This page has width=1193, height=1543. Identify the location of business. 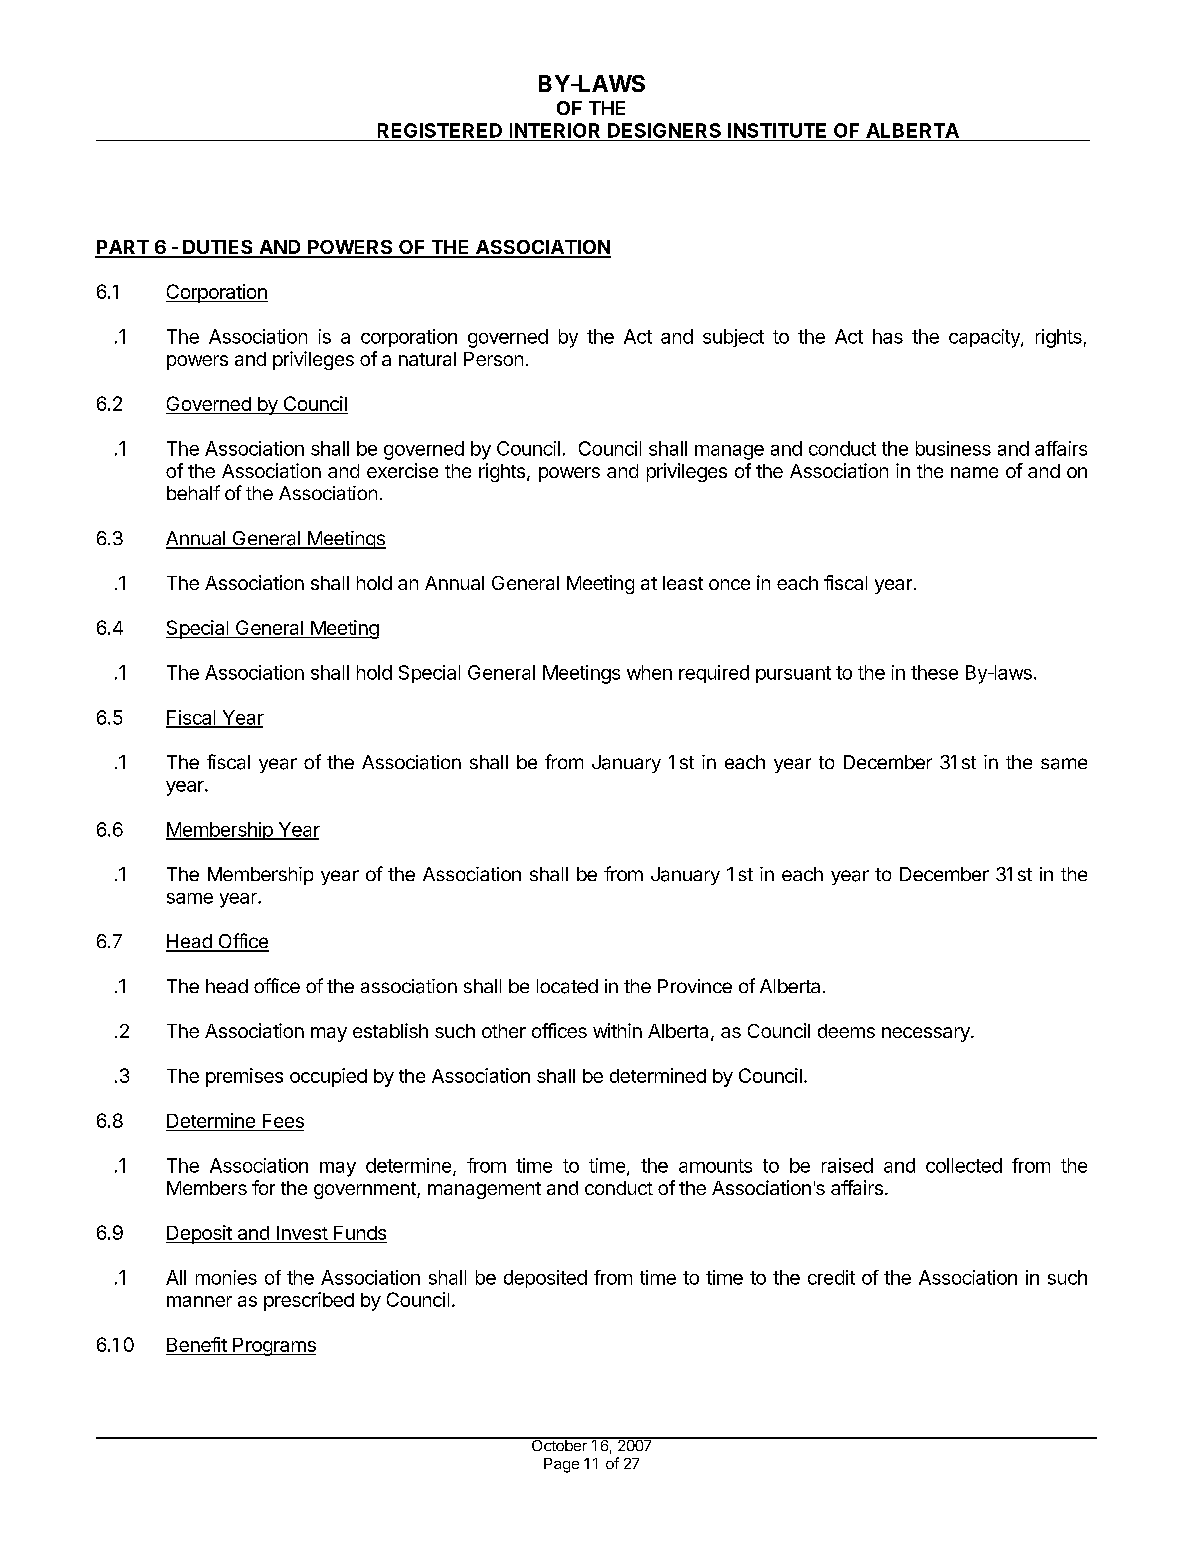
(953, 448).
